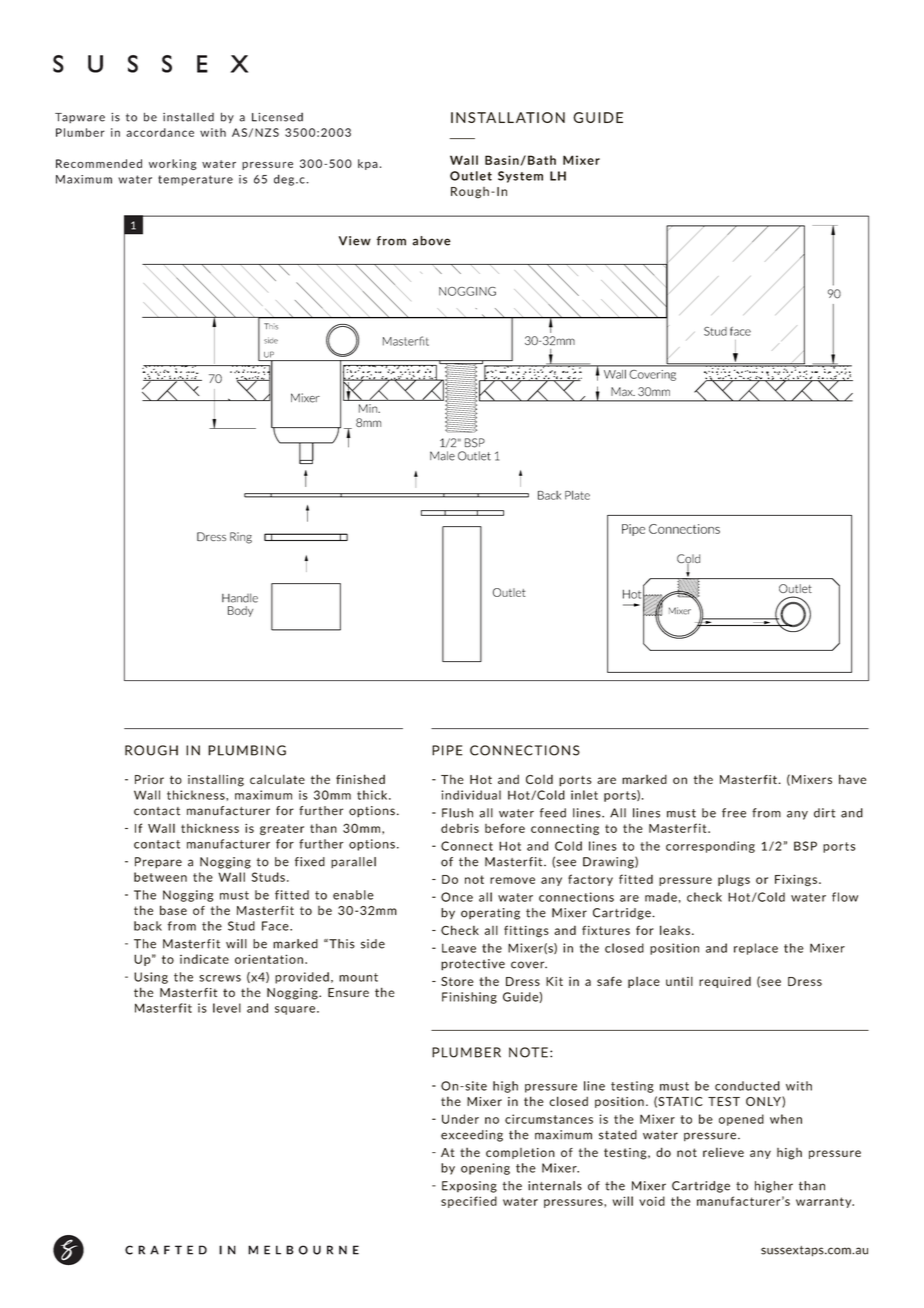 This document has height=1308, width=924. I want to click on above, so click(432, 241).
